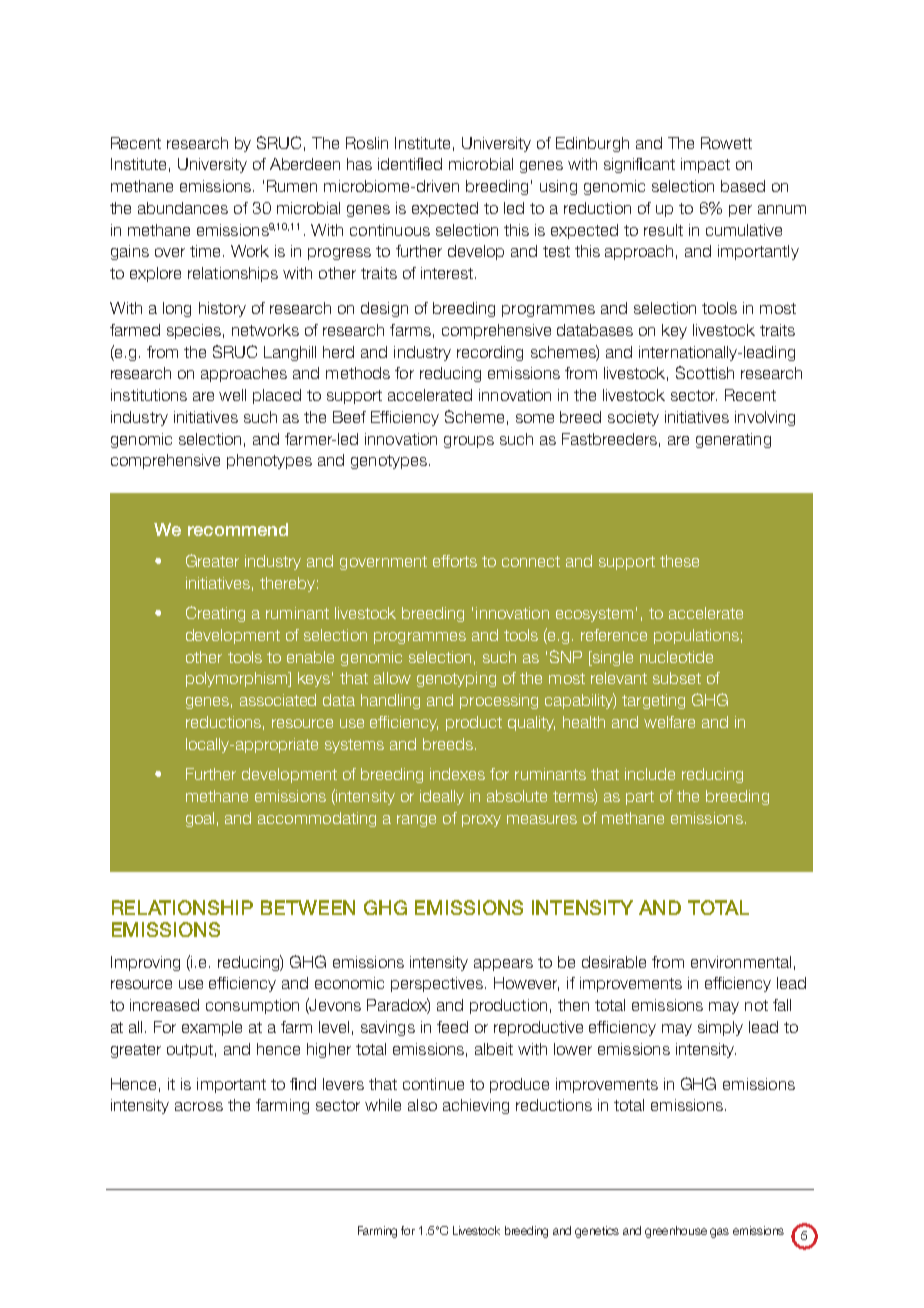  What do you see at coordinates (183, 208) in the image?
I see `abundances` at bounding box center [183, 208].
